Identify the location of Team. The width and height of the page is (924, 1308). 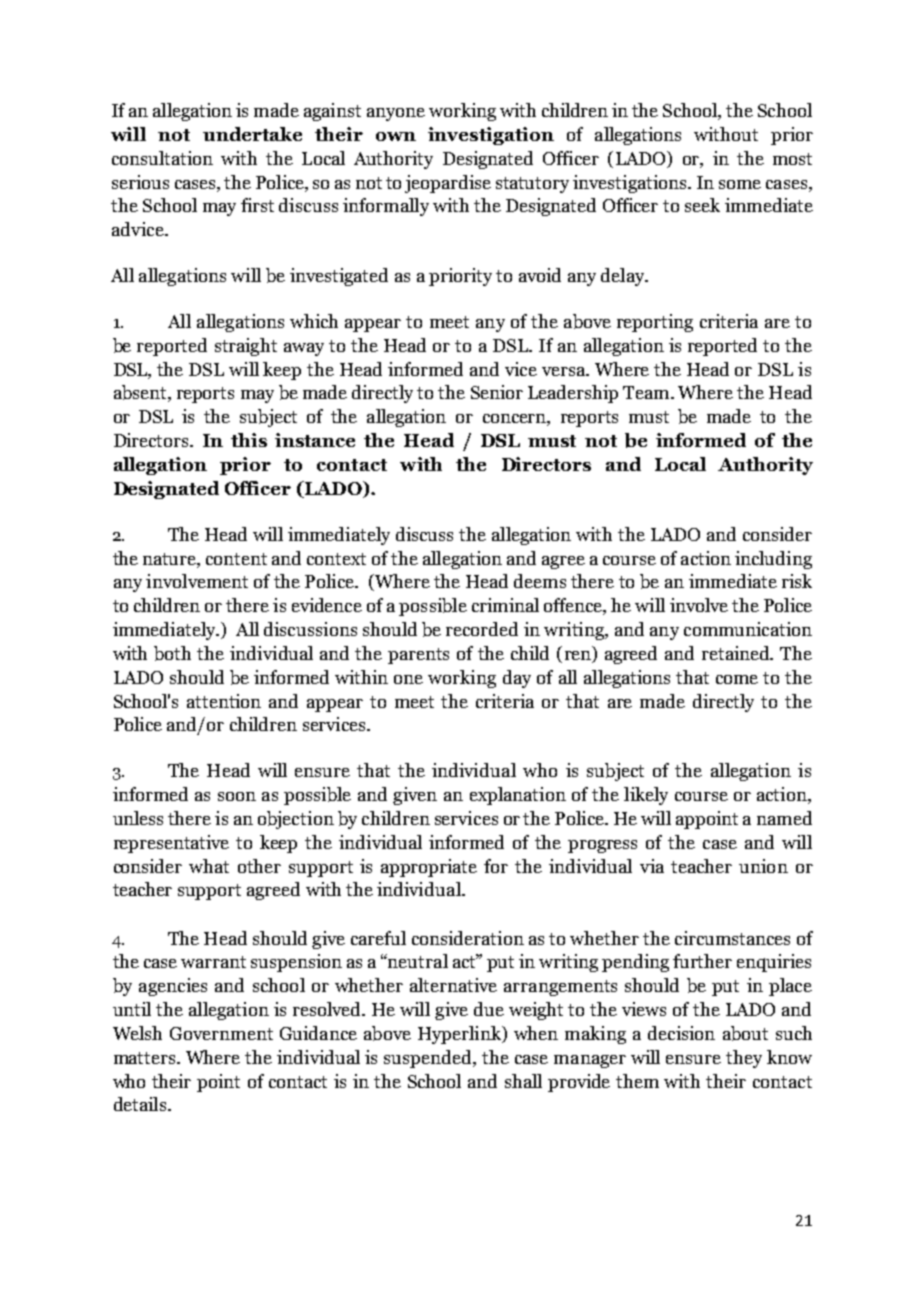
(647, 392).
